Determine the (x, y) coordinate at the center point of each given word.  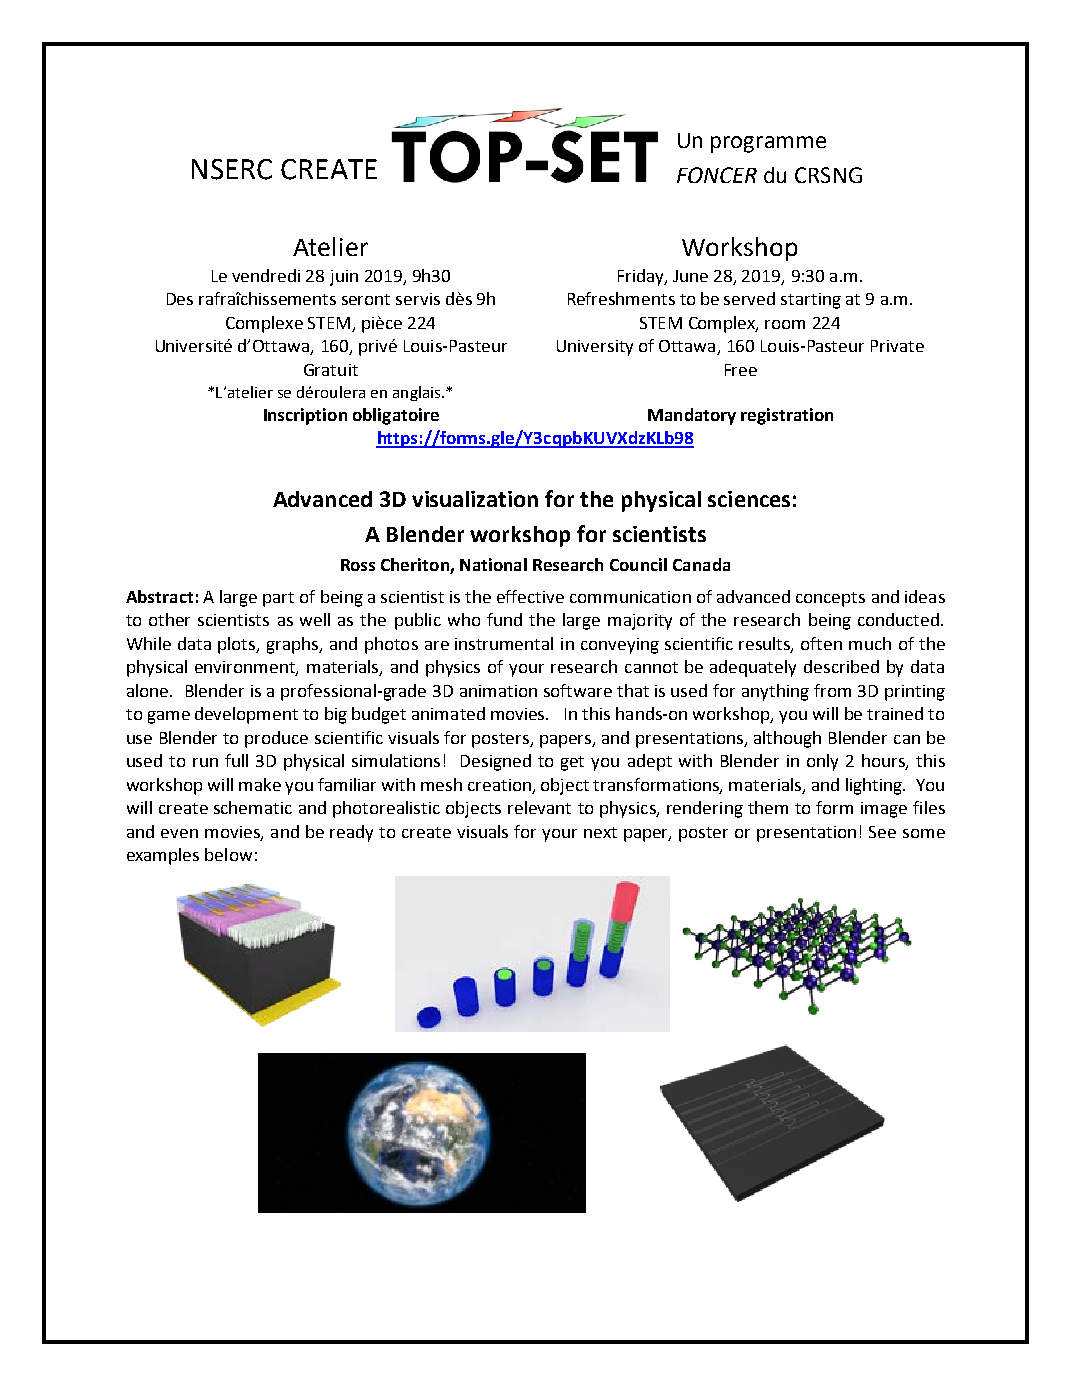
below (228, 854)
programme (768, 144)
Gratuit (331, 370)
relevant (539, 807)
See (882, 832)
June (690, 276)
